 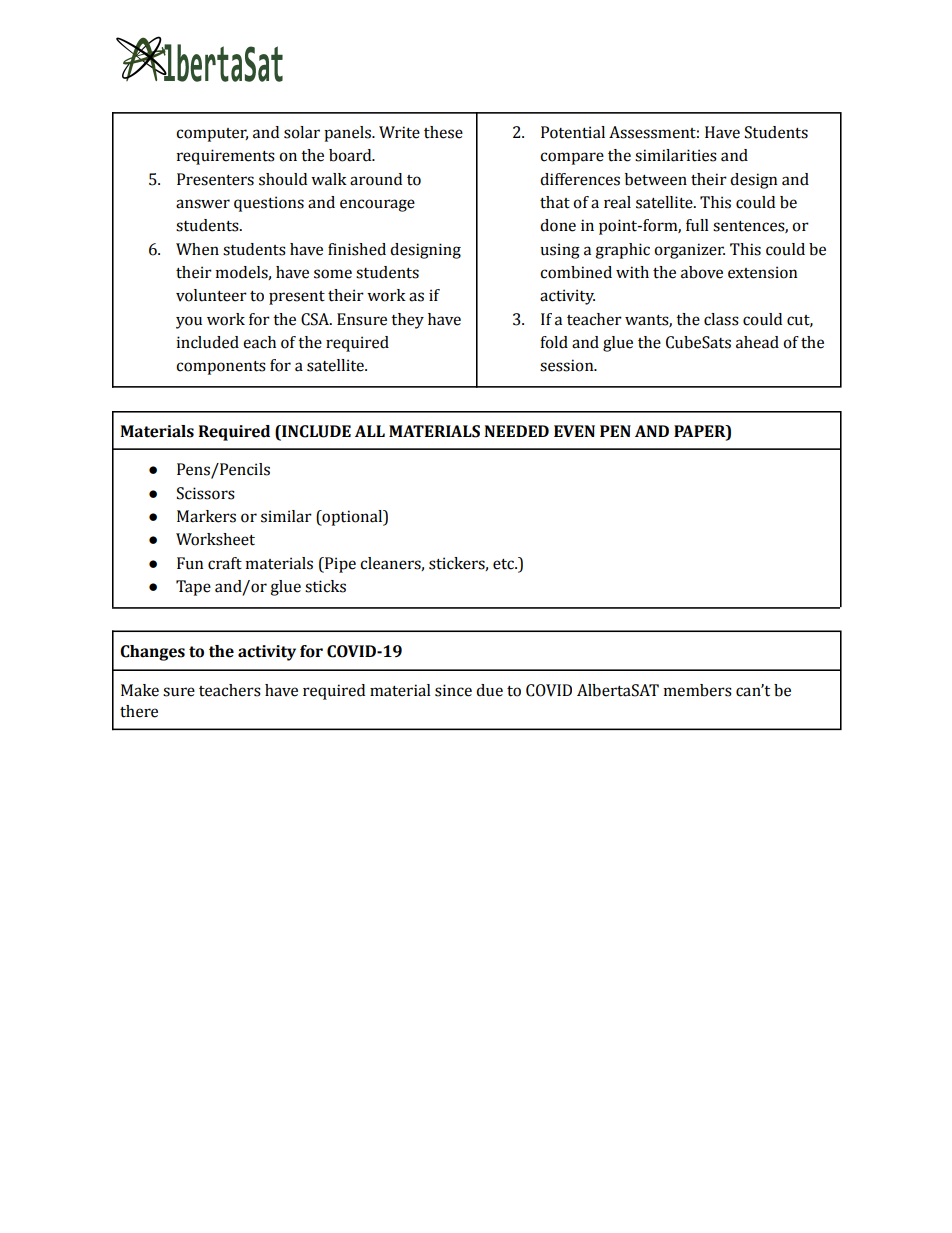 What do you see at coordinates (574, 431) in the screenshot?
I see `EVEN` at bounding box center [574, 431].
